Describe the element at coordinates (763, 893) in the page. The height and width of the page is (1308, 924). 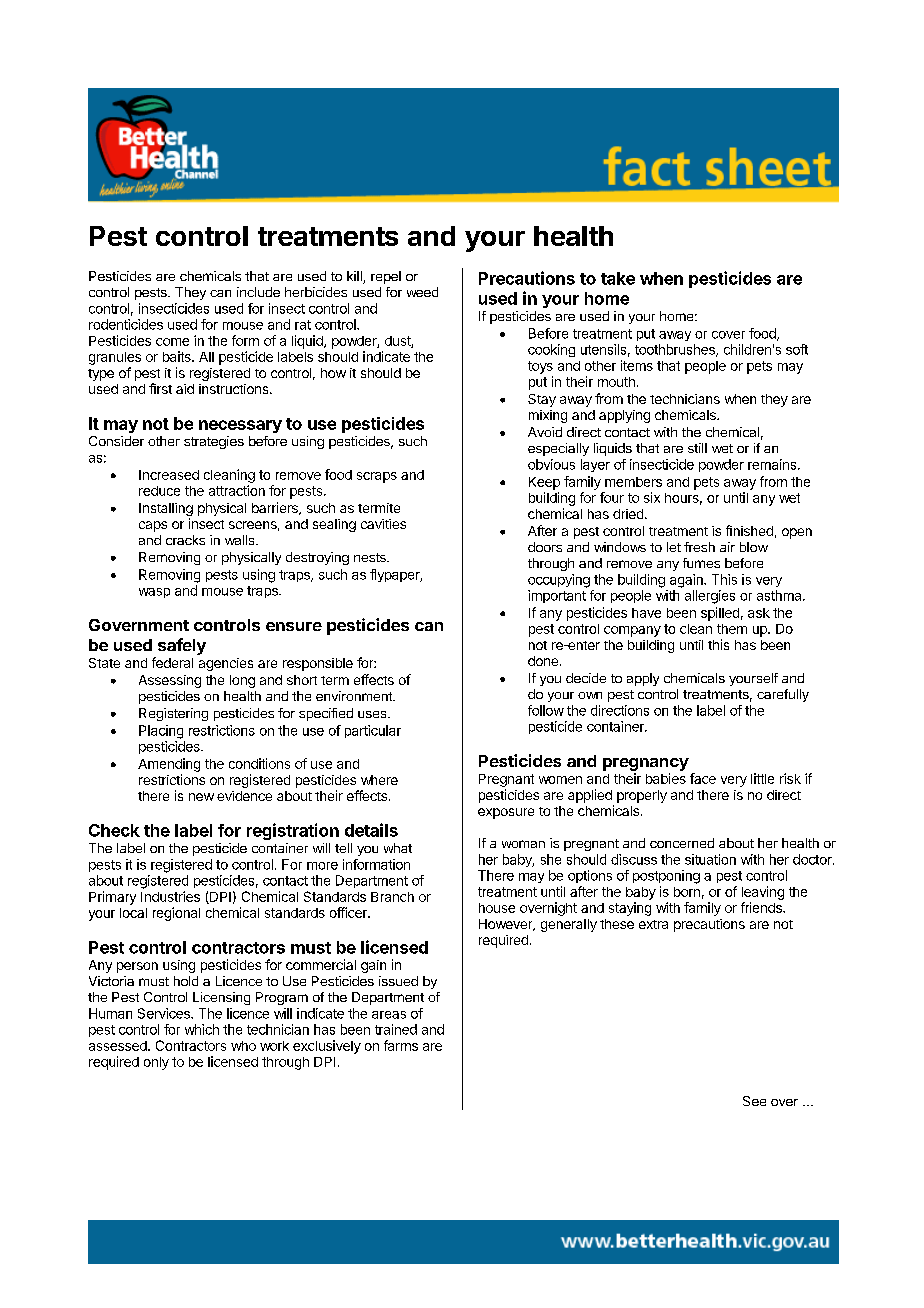
I see `leaving` at that location.
